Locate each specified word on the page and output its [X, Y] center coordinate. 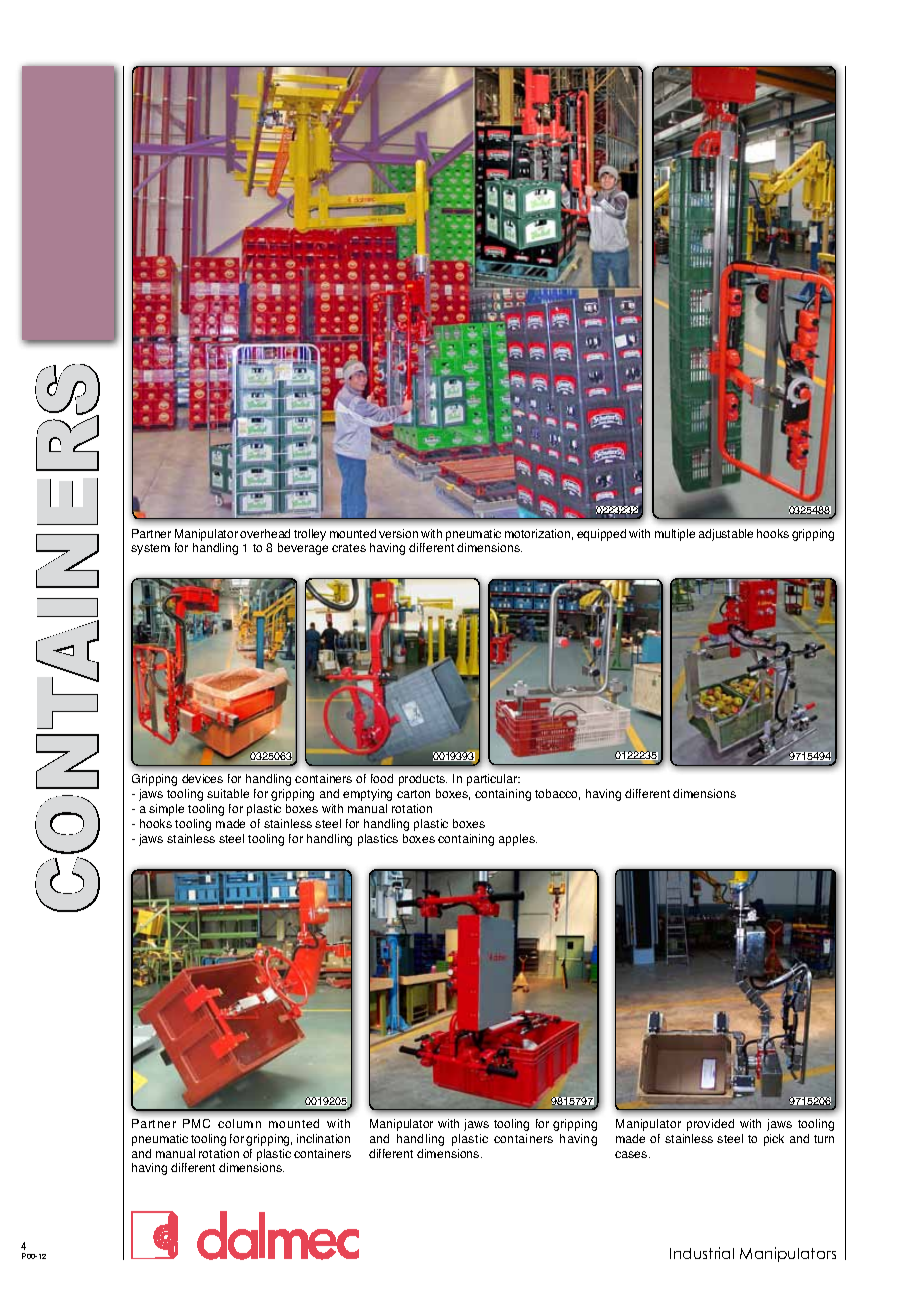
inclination [323, 1138]
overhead [265, 533]
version [398, 533]
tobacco [557, 794]
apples [518, 840]
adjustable [726, 535]
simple [166, 810]
